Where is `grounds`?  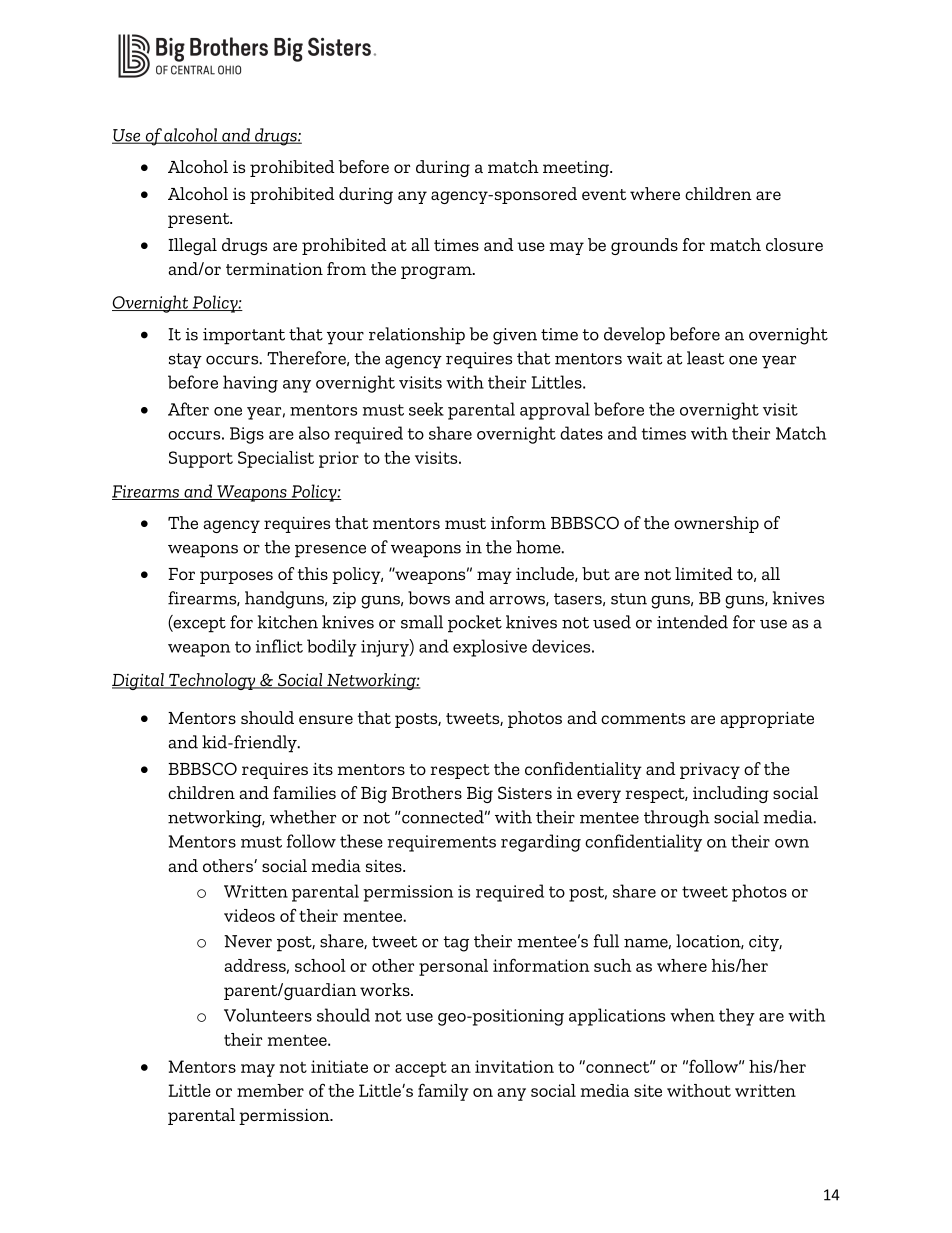 grounds is located at coordinates (644, 246).
